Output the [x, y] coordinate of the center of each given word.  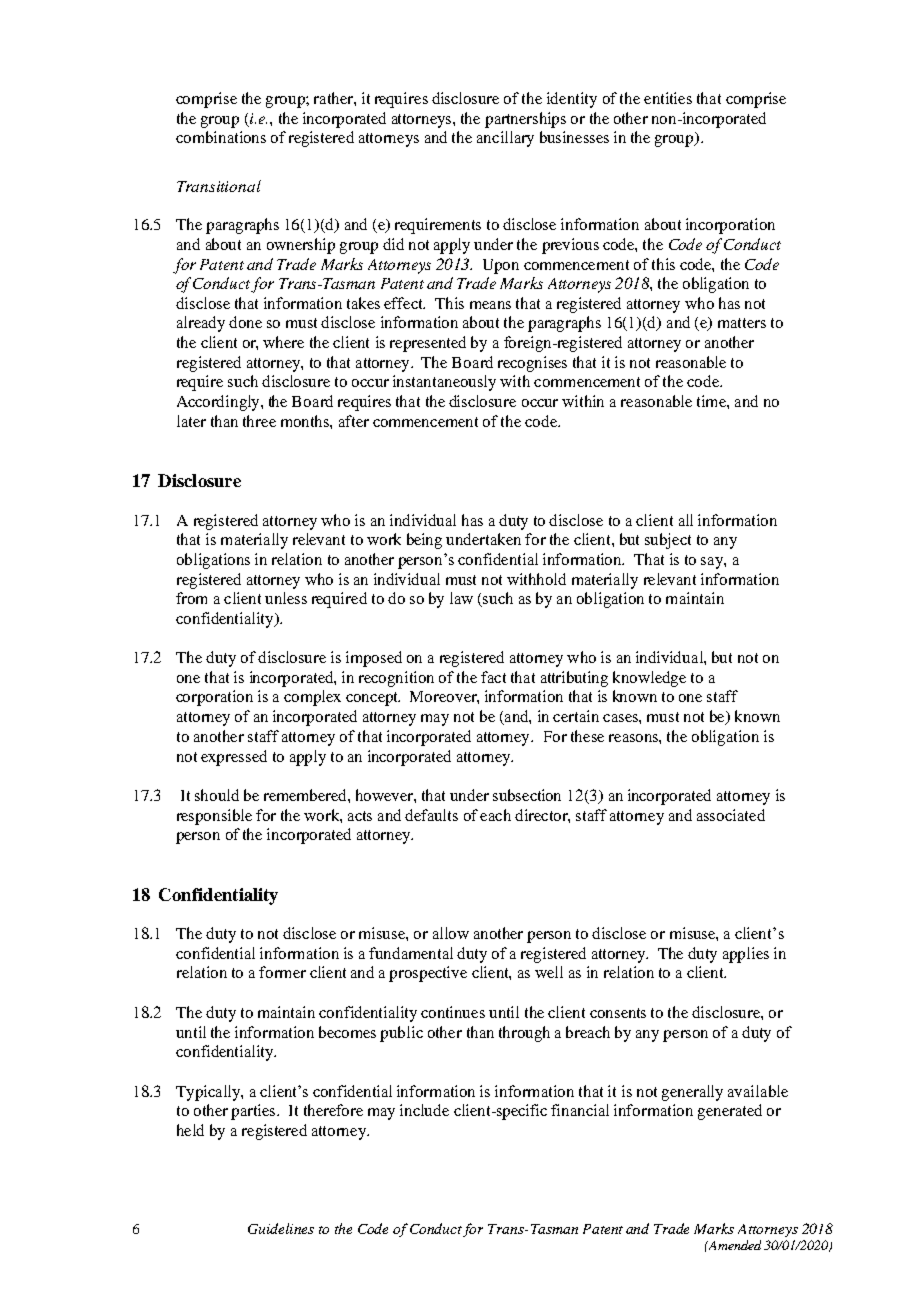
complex [312, 698]
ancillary [505, 139]
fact [493, 677]
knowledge [649, 679]
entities [668, 98]
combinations [221, 137]
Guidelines [281, 1228]
